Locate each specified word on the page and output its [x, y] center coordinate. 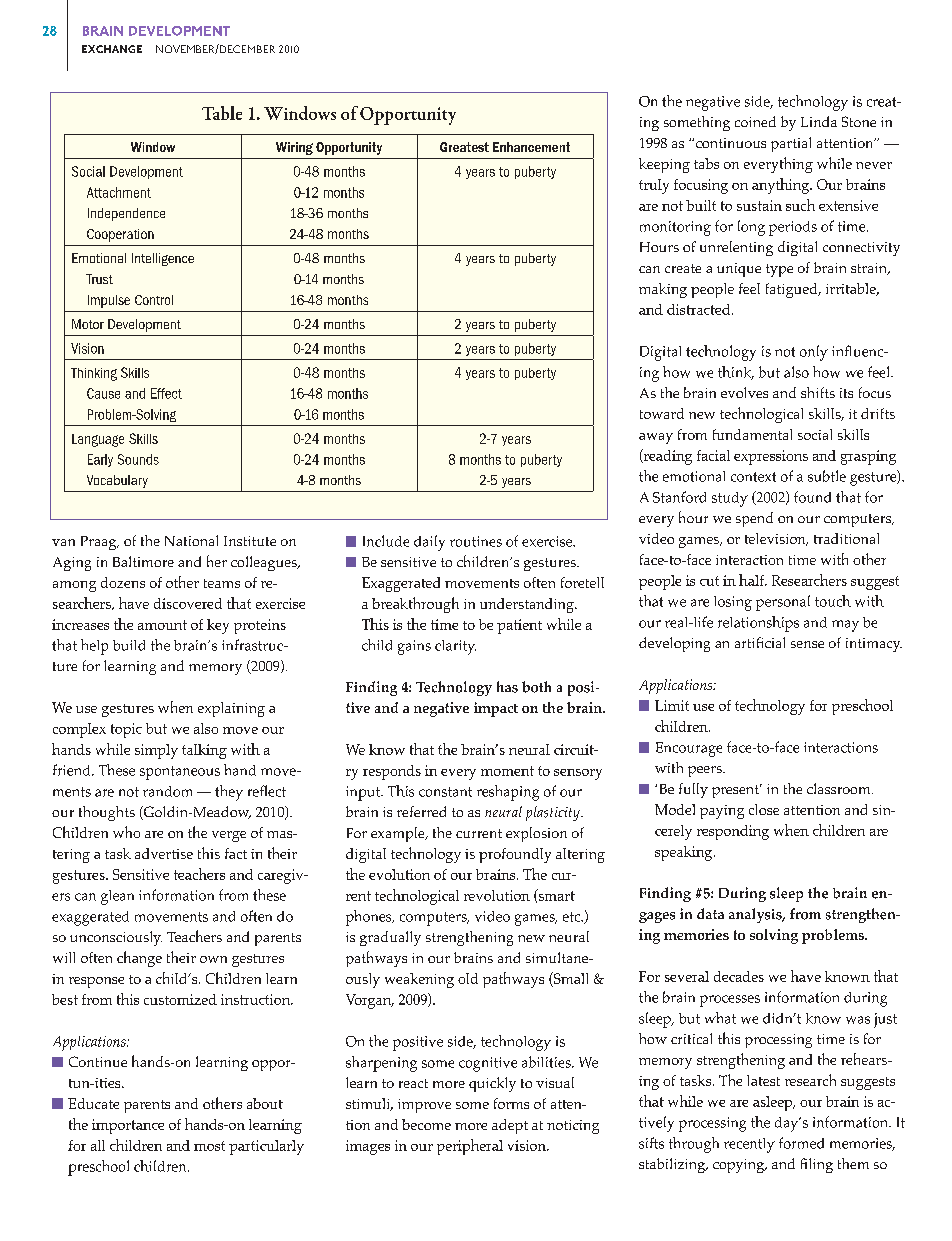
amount [162, 625]
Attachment [119, 192]
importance [128, 1126]
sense [807, 644]
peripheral [470, 1147]
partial [791, 144]
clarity [455, 647]
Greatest [464, 147]
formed [801, 1143]
